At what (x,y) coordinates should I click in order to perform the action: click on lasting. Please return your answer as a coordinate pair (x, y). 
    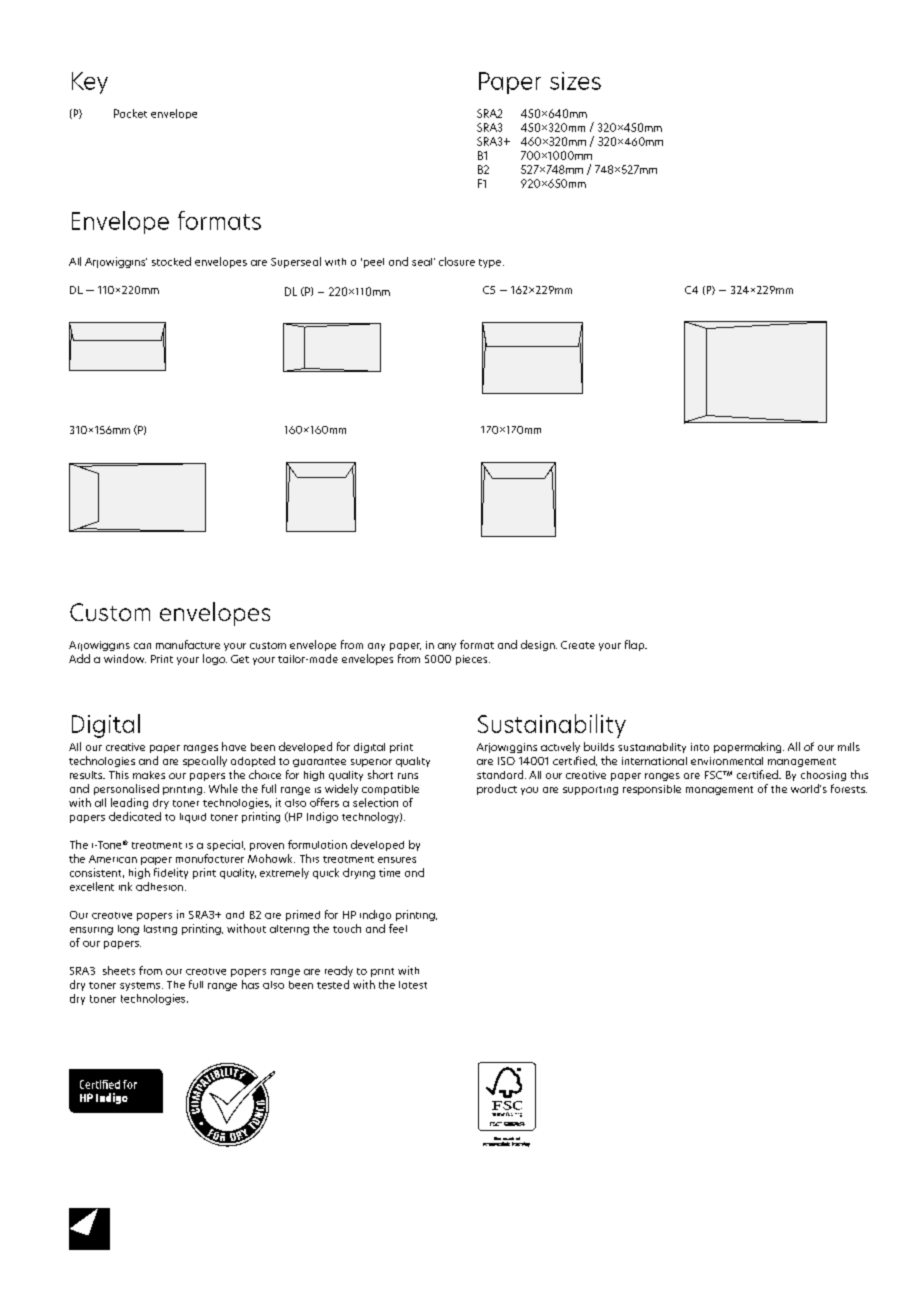
    Looking at the image, I should click on (160, 930).
